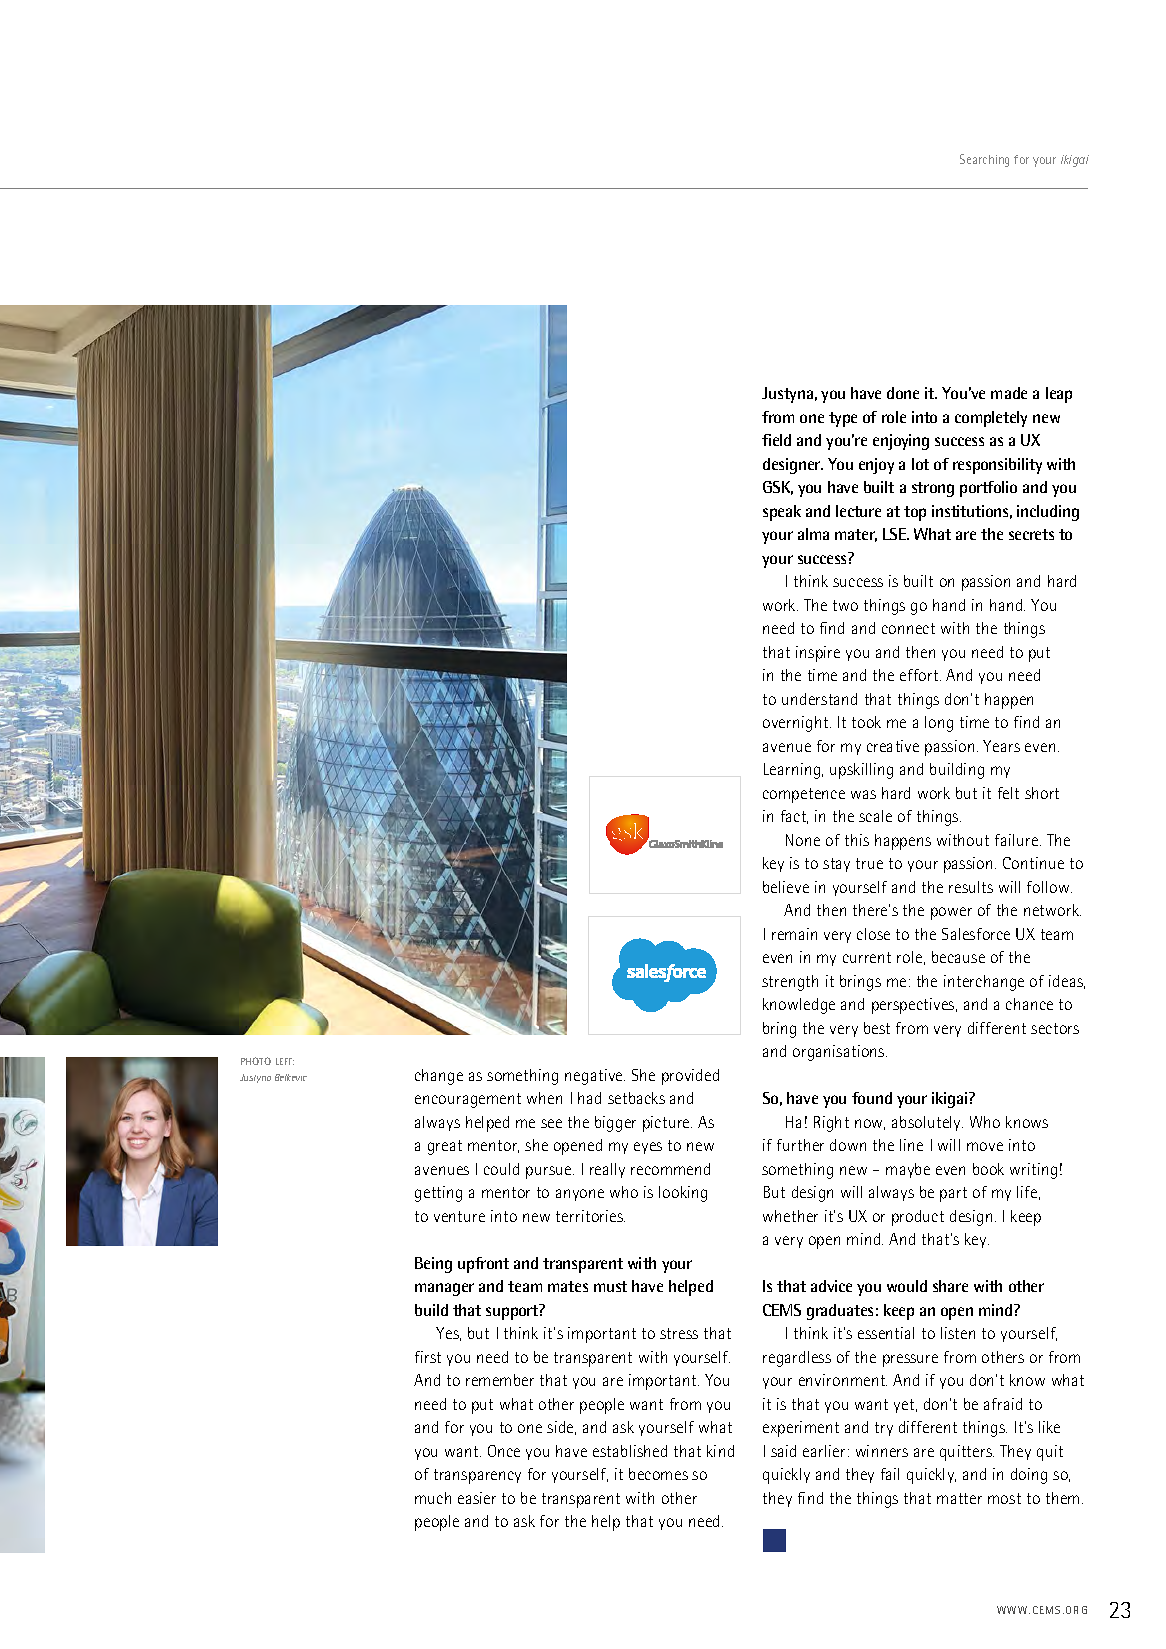  I want to click on type, so click(843, 419).
